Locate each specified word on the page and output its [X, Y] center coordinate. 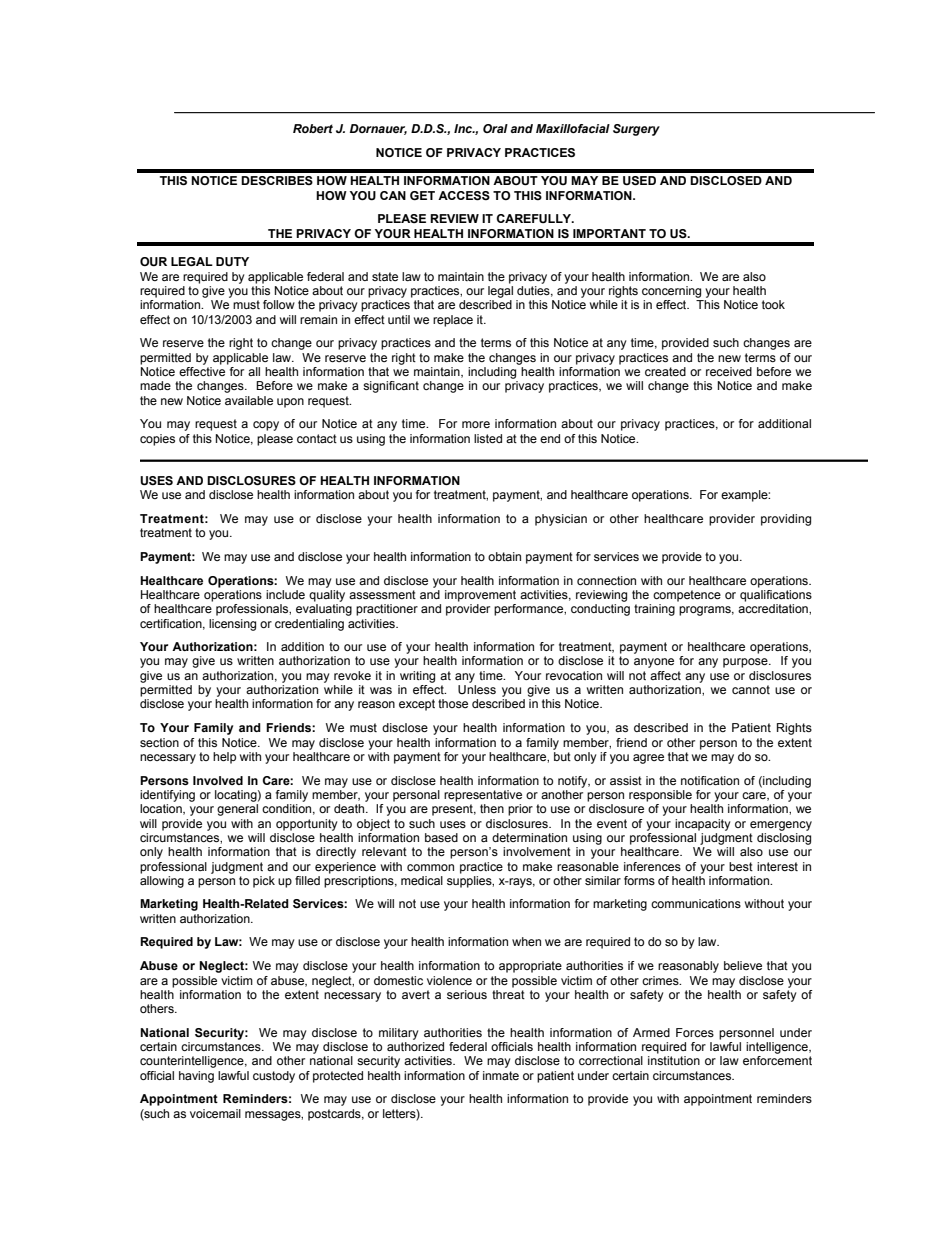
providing [786, 520]
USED [639, 181]
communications [696, 903]
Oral [495, 128]
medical [422, 880]
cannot [751, 689]
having [196, 1077]
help [224, 758]
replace [453, 321]
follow [279, 304]
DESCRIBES [277, 181]
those [453, 703]
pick [264, 882]
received [729, 371]
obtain [504, 556]
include [285, 594]
